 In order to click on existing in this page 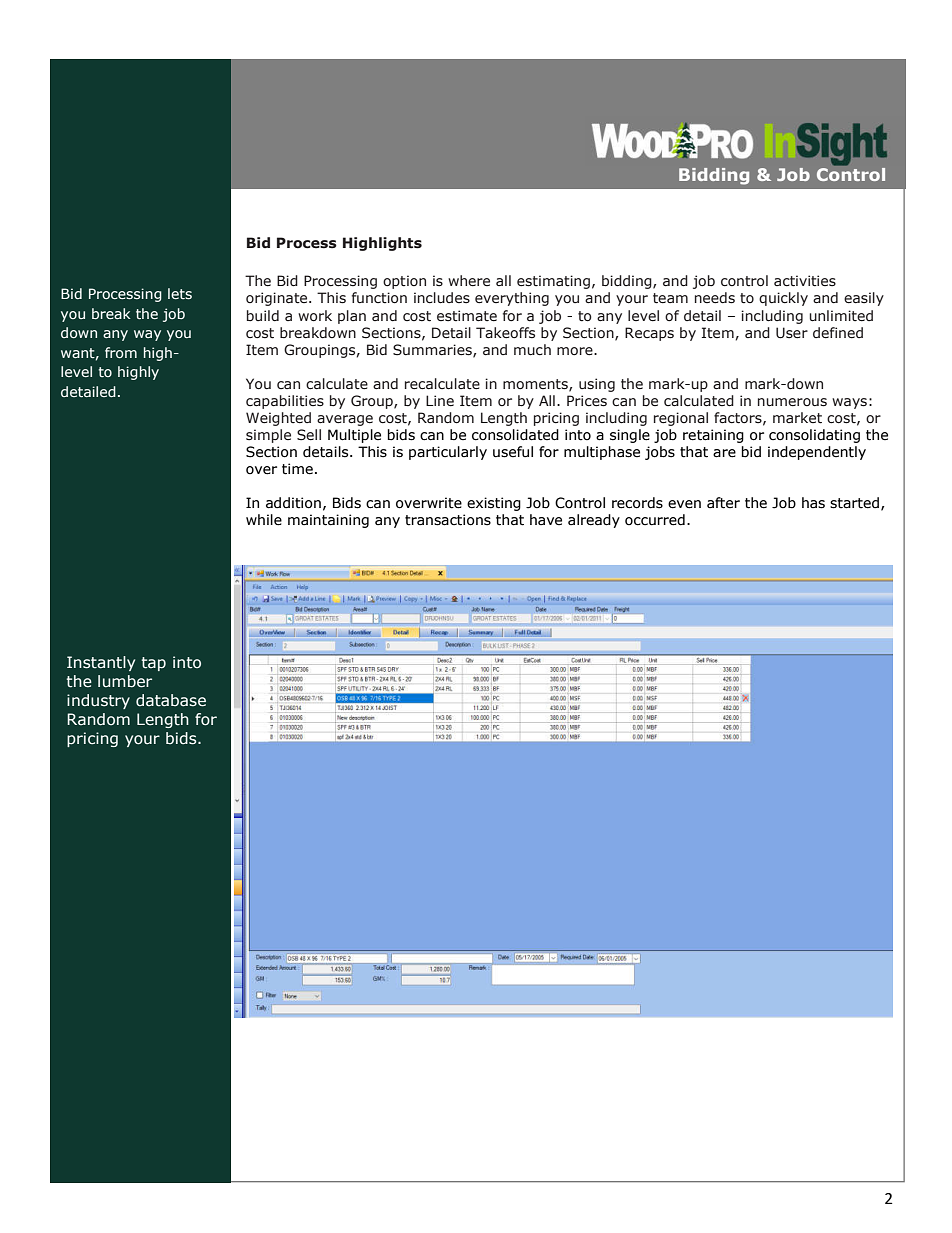, I will do `click(494, 504)`.
